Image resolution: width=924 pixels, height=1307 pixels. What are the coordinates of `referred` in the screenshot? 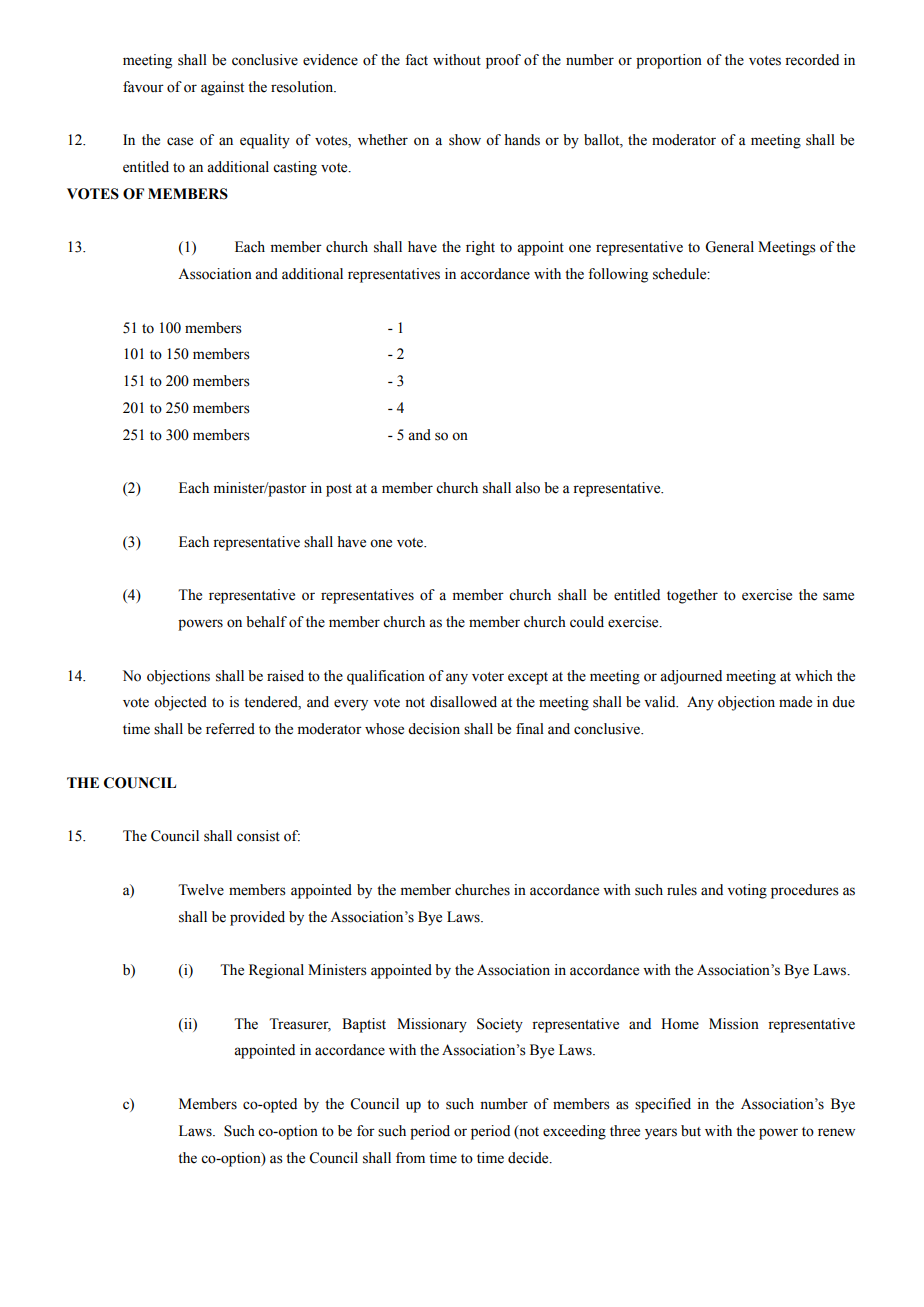 It's located at (230, 729).
